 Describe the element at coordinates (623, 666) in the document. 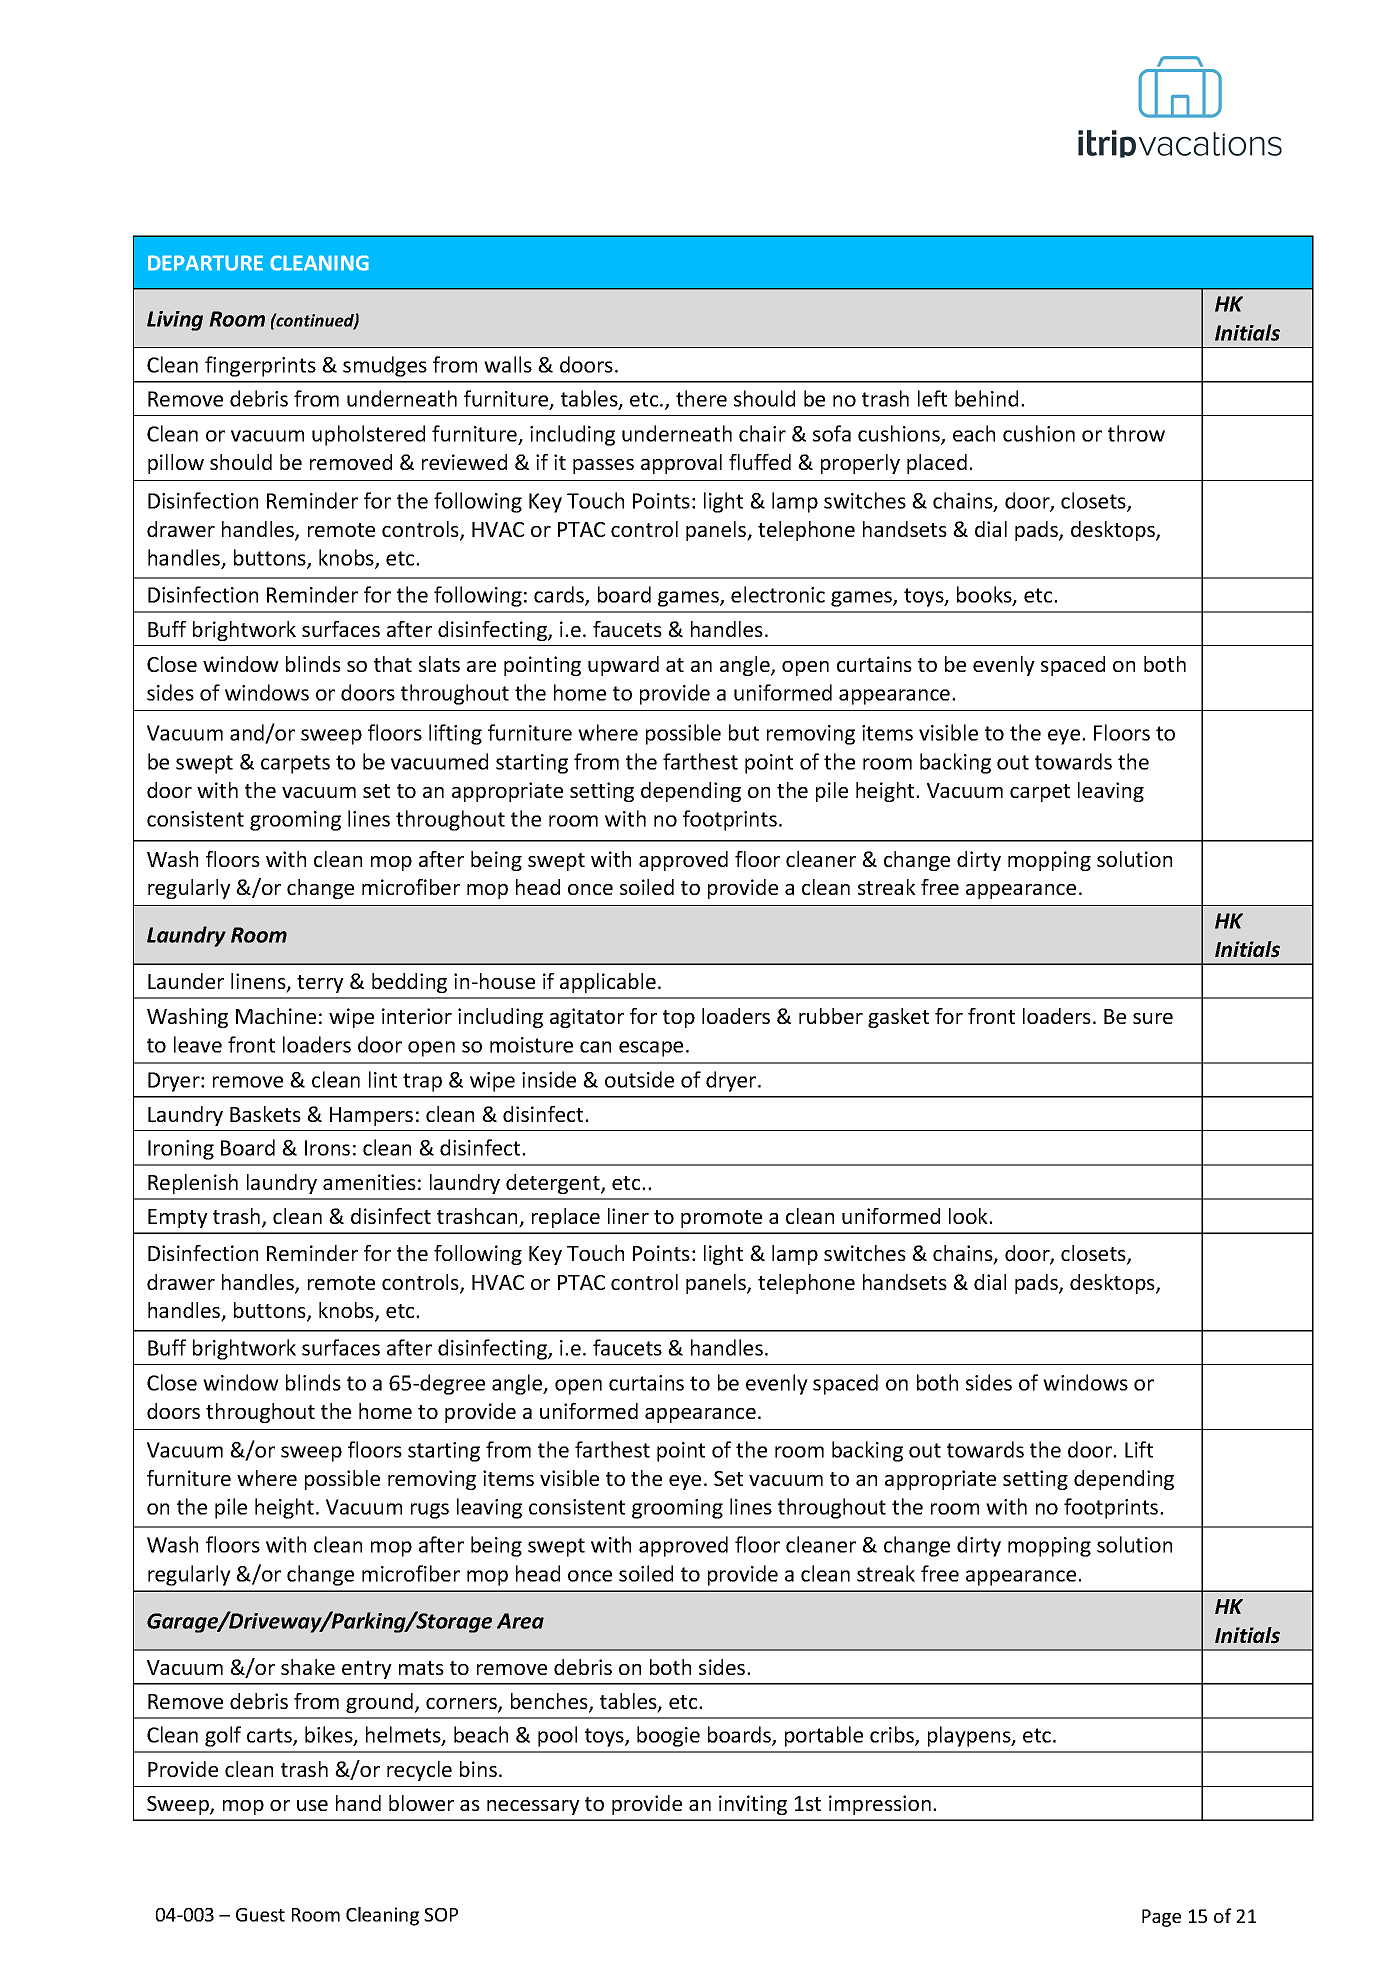

I see `upward` at that location.
